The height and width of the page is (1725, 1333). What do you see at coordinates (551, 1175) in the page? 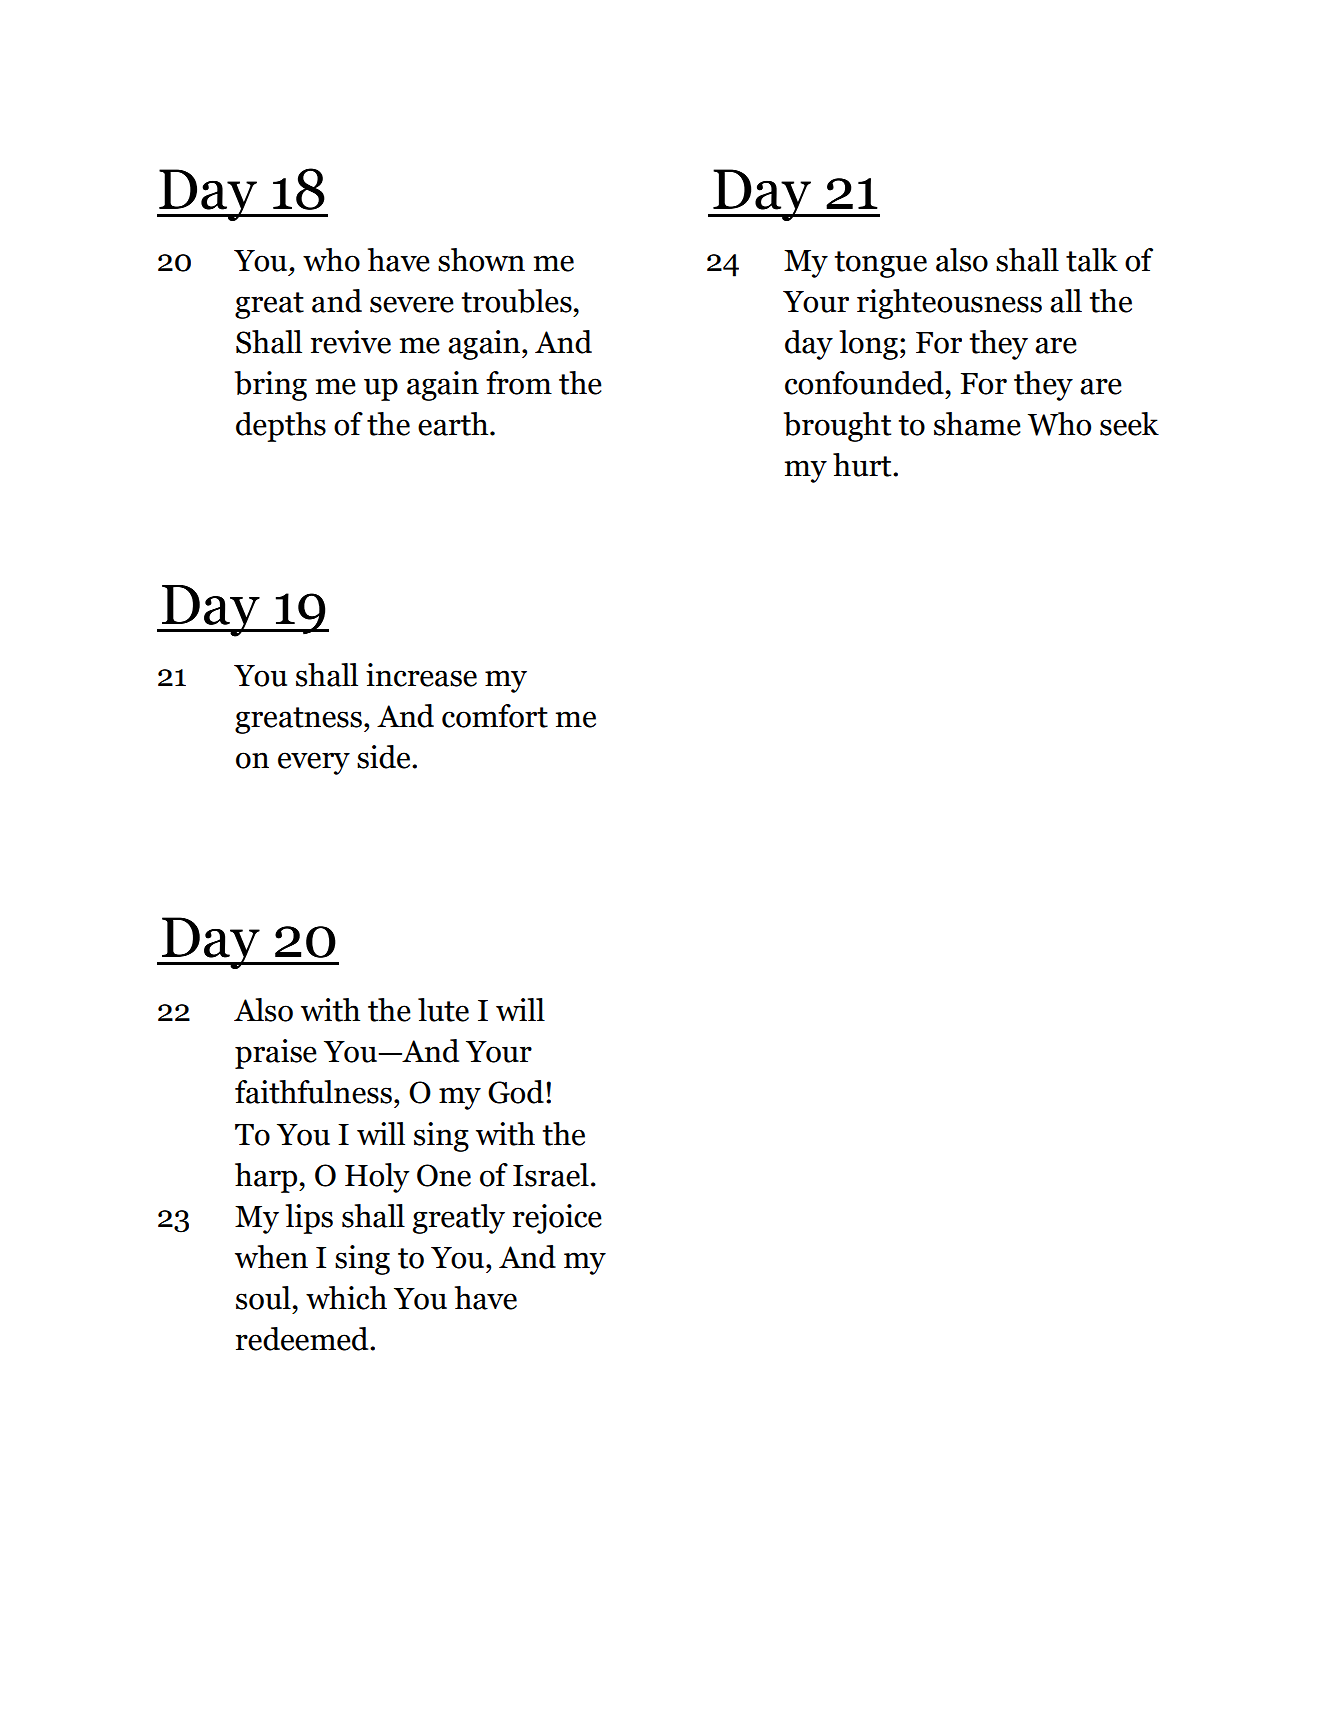
I see `Israel` at bounding box center [551, 1175].
